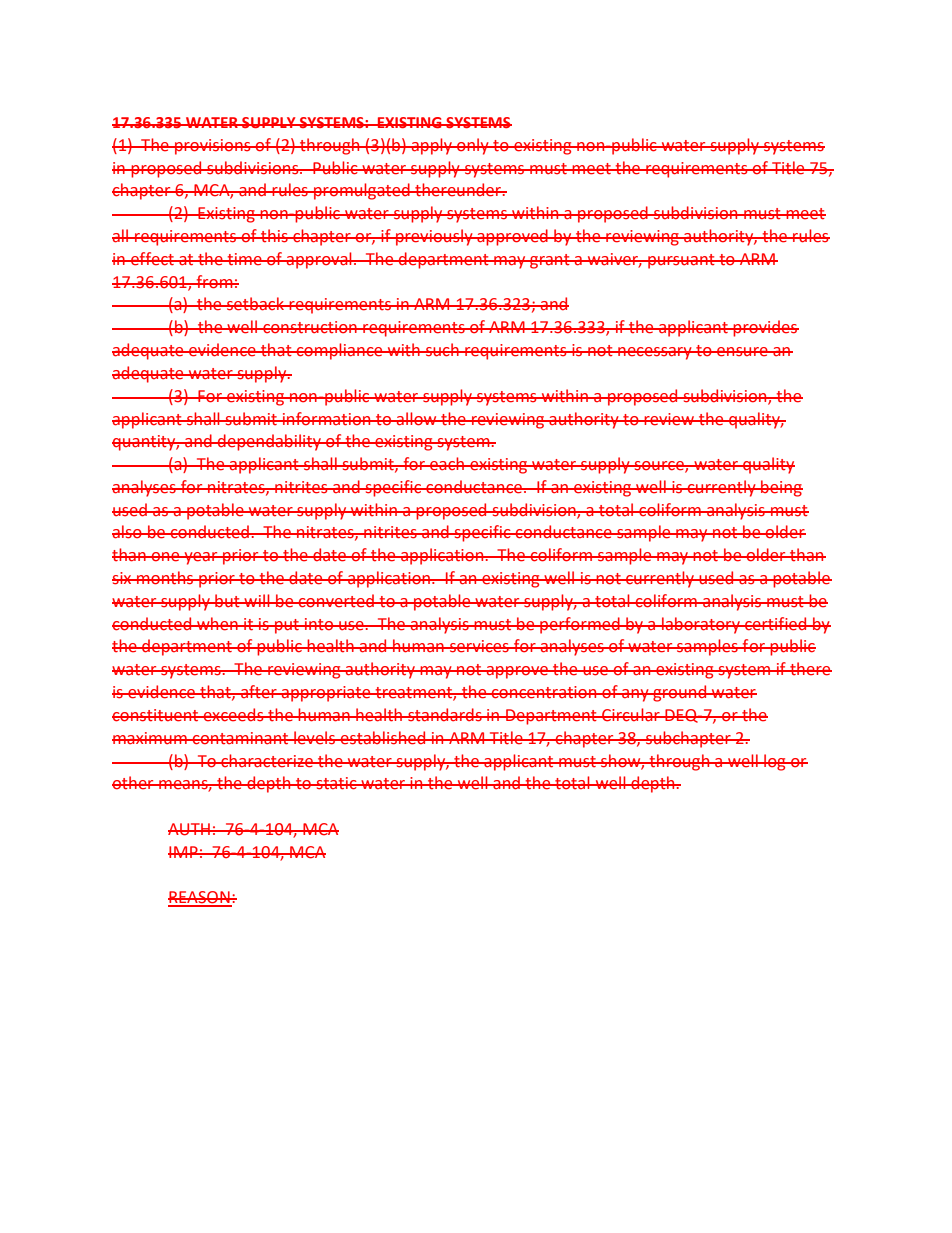 This screenshot has width=952, height=1233. What do you see at coordinates (681, 261) in the screenshot?
I see `pursuant` at bounding box center [681, 261].
